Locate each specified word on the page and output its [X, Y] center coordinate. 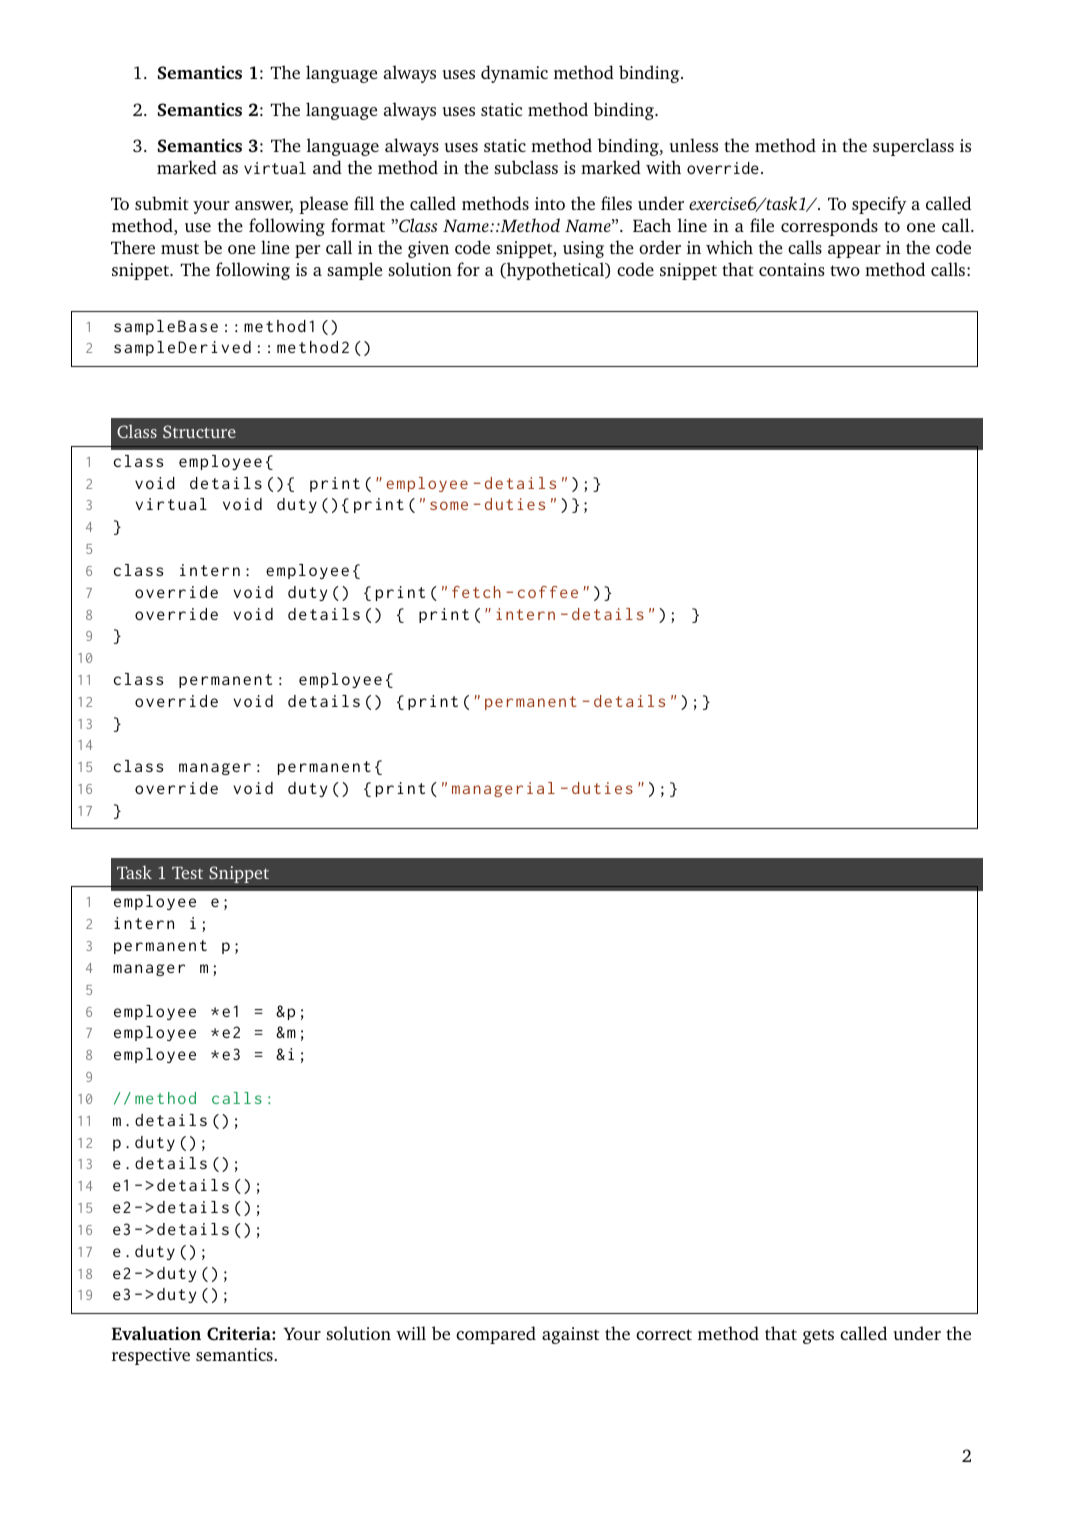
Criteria [240, 1333]
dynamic [514, 74]
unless [694, 145]
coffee [548, 592]
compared [496, 1335]
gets [818, 1336]
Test [187, 873]
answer [264, 207]
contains [792, 269]
